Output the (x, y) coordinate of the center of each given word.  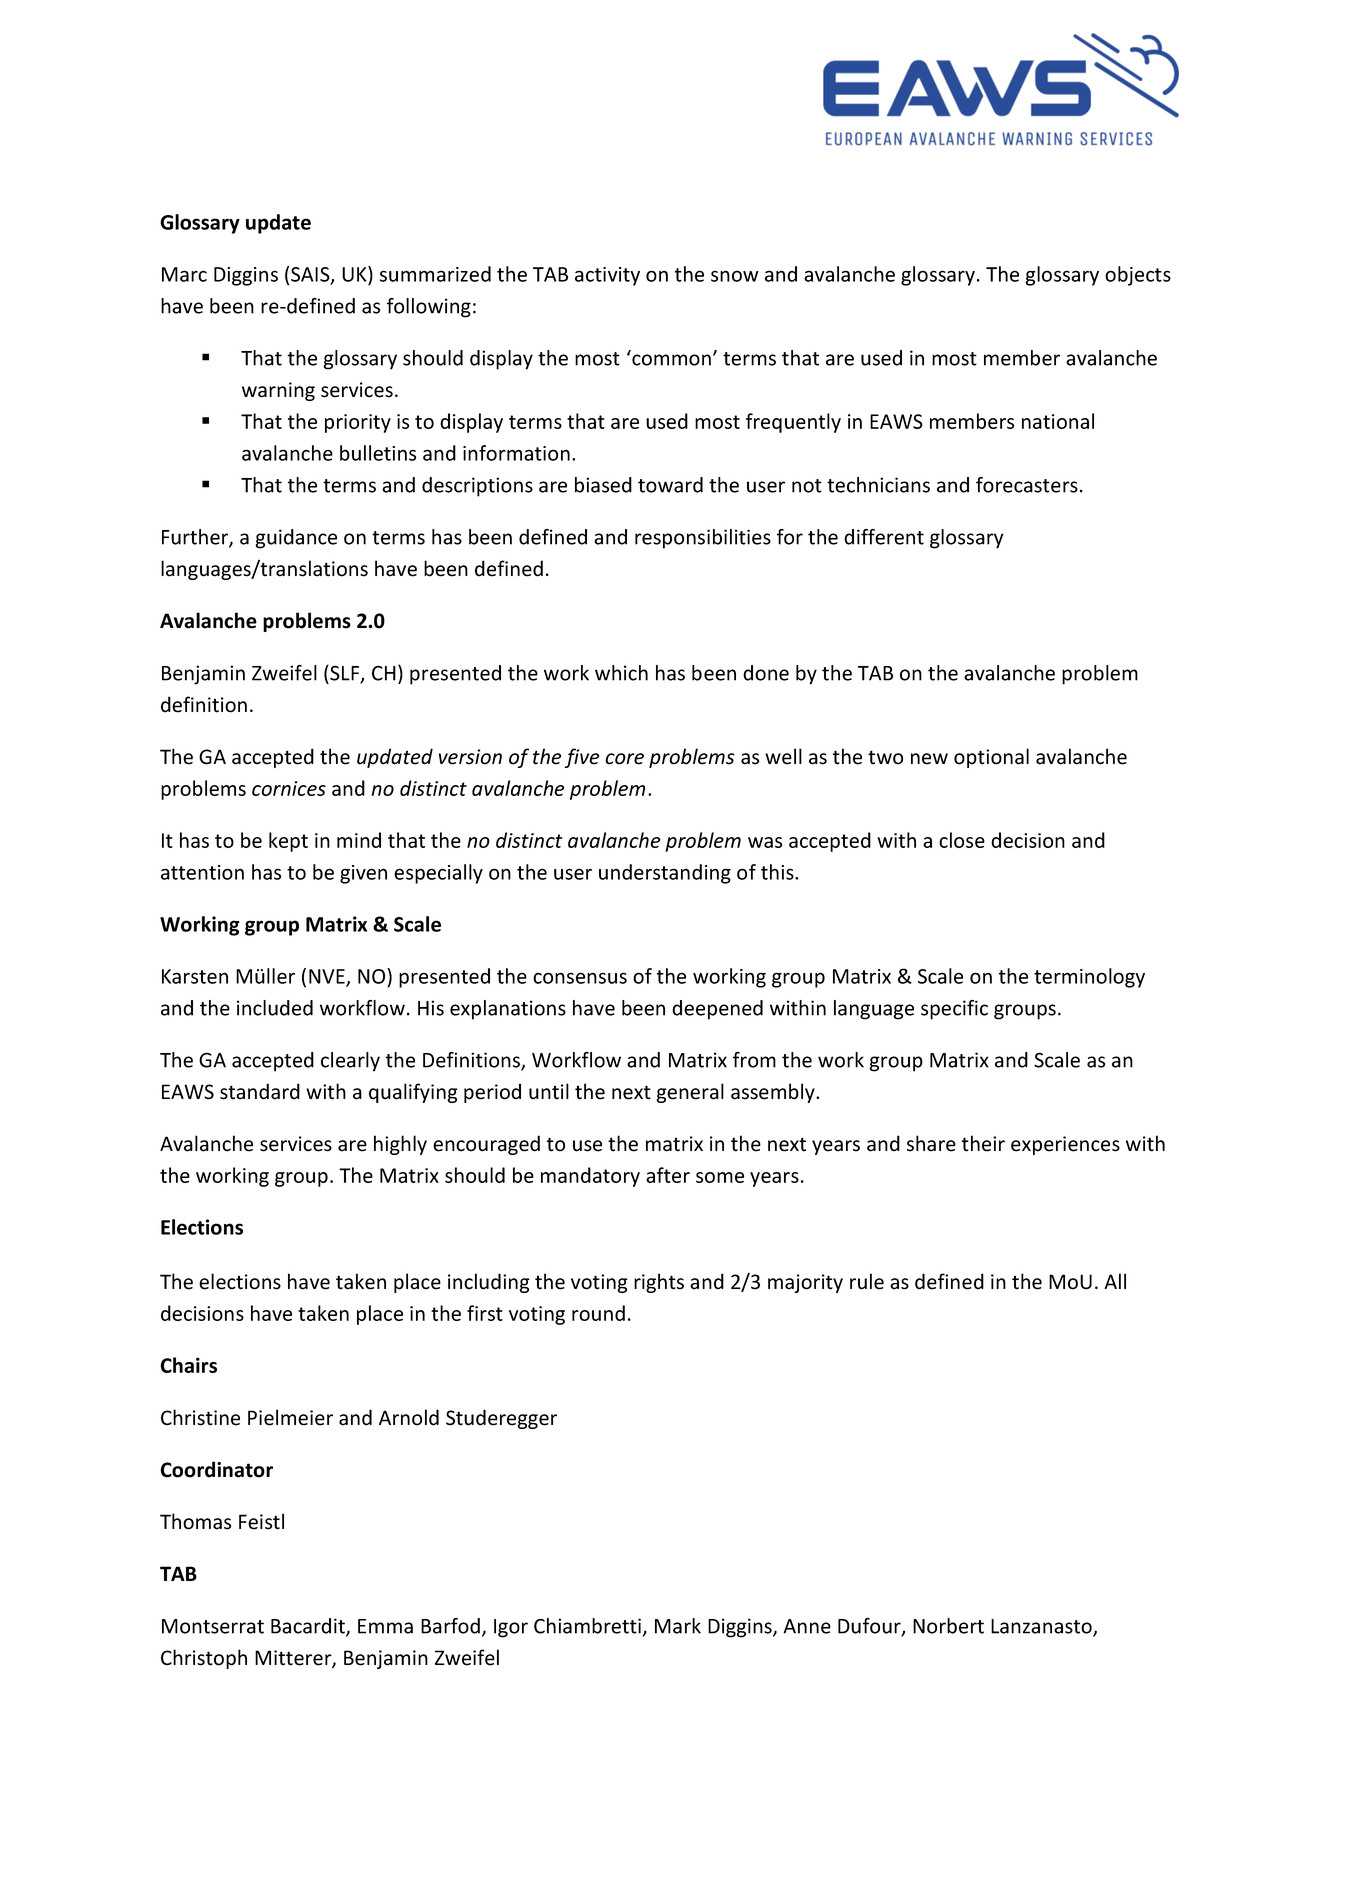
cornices (289, 788)
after (668, 1175)
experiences (1065, 1145)
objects (1138, 276)
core (624, 759)
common (671, 360)
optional (991, 758)
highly (400, 1145)
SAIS (311, 275)
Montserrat (213, 1626)
